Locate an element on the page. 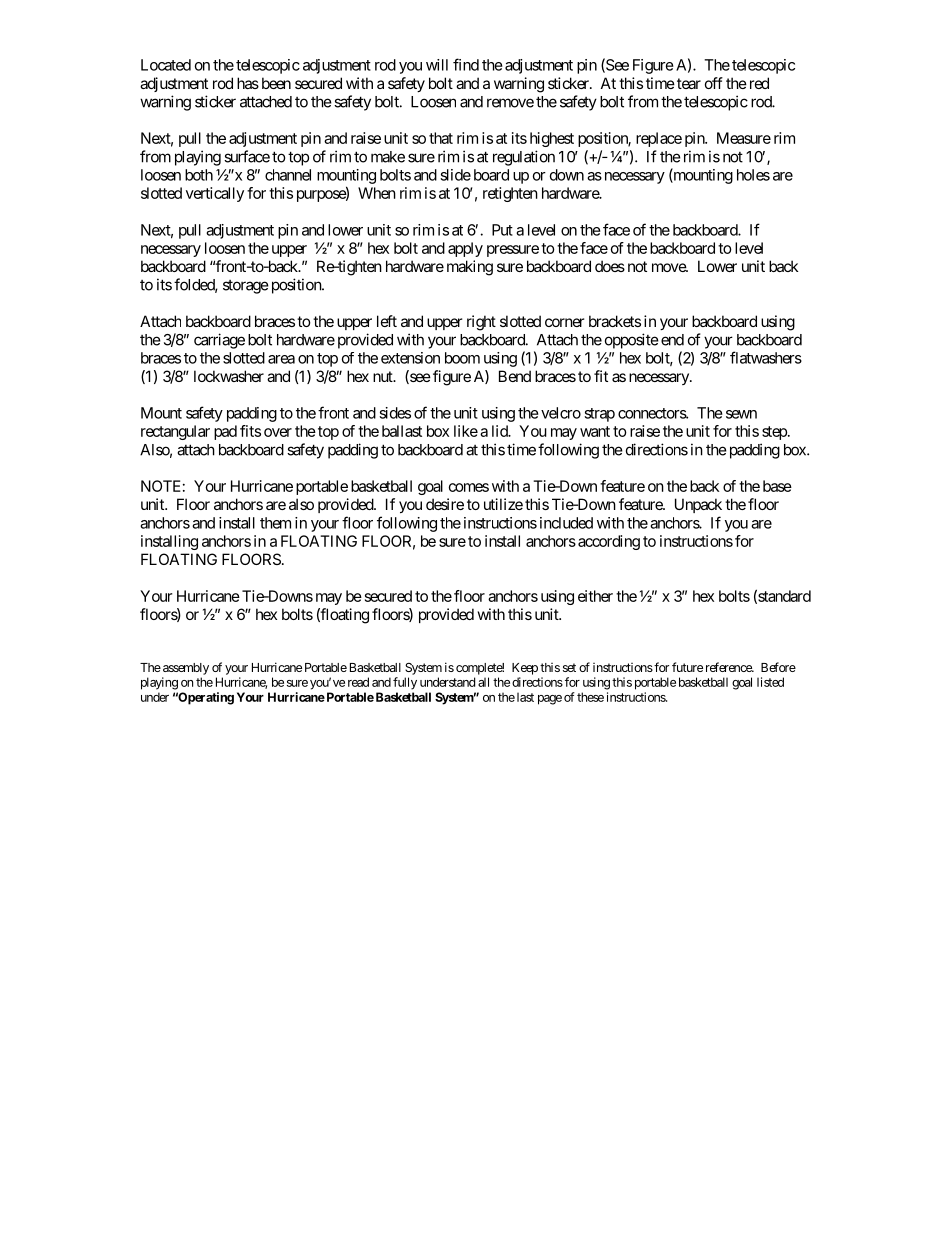 The height and width of the page is (1233, 952). has is located at coordinates (248, 83).
